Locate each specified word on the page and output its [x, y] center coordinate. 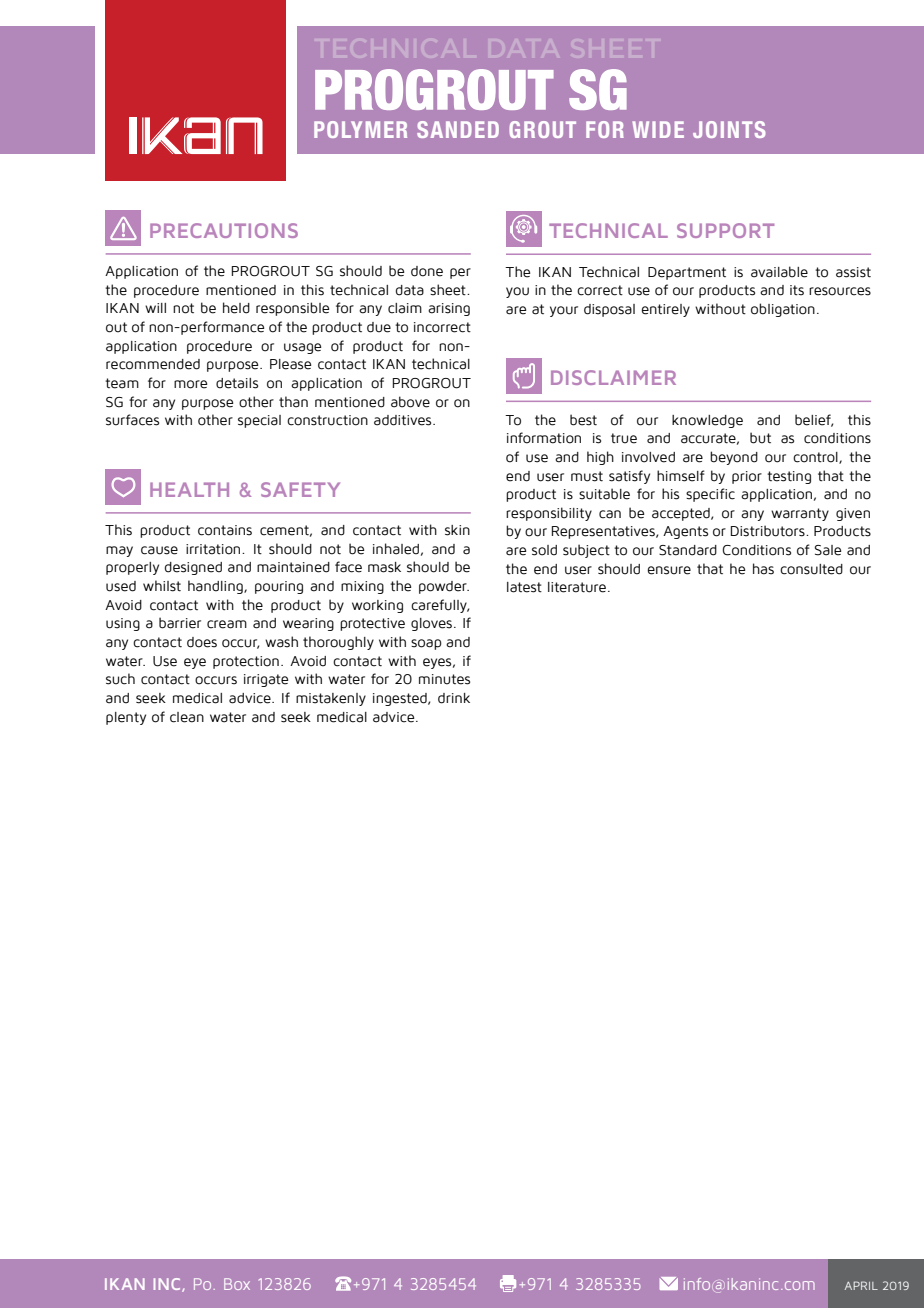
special [259, 421]
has [763, 569]
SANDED [458, 129]
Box [237, 1284]
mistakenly [331, 699]
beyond [734, 458]
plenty [126, 718]
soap [426, 644]
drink [454, 698]
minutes [444, 679]
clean [187, 717]
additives [404, 420]
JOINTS [729, 129]
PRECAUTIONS [224, 230]
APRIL [861, 1285]
